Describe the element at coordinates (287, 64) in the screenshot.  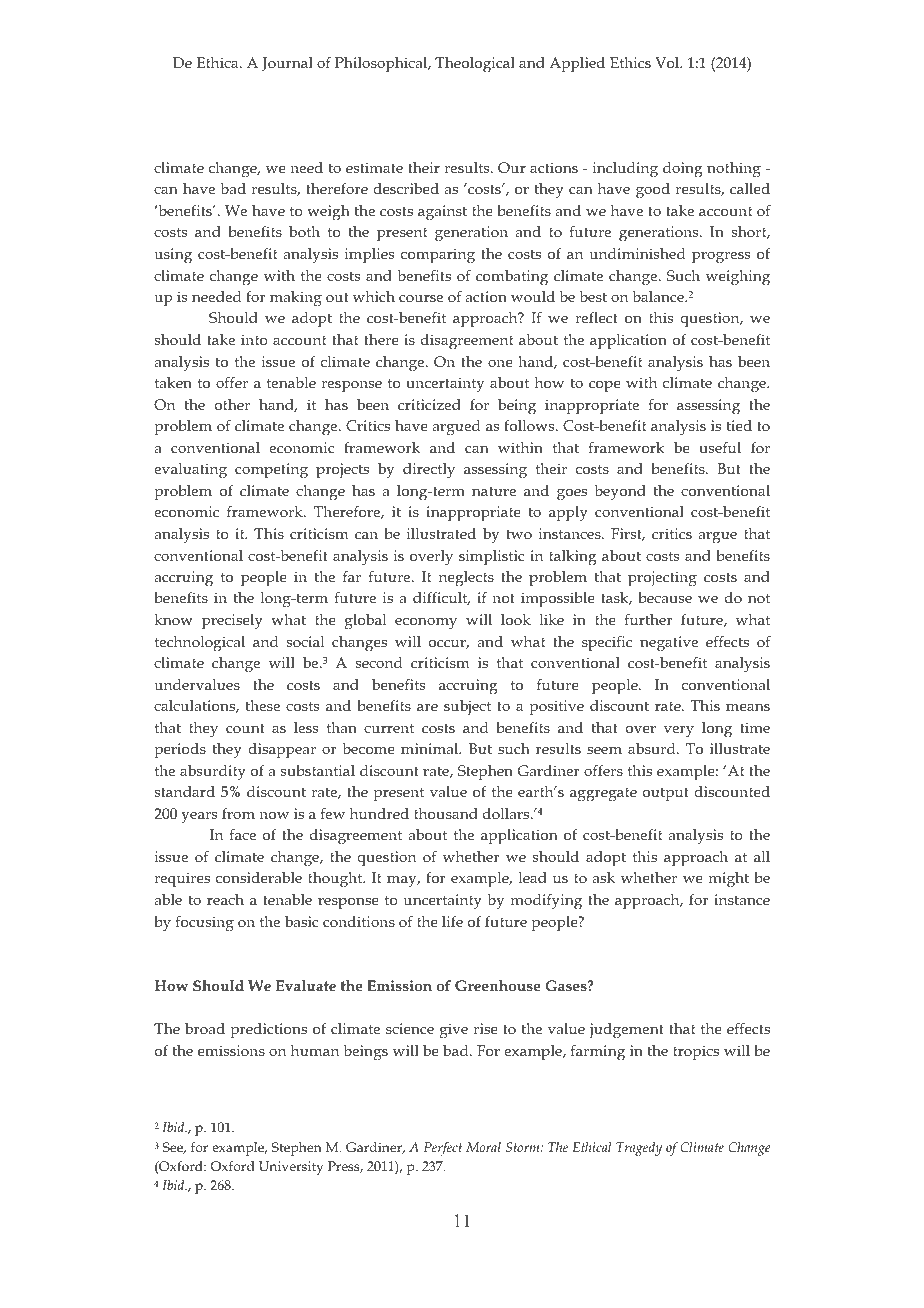
I see `Journal` at that location.
